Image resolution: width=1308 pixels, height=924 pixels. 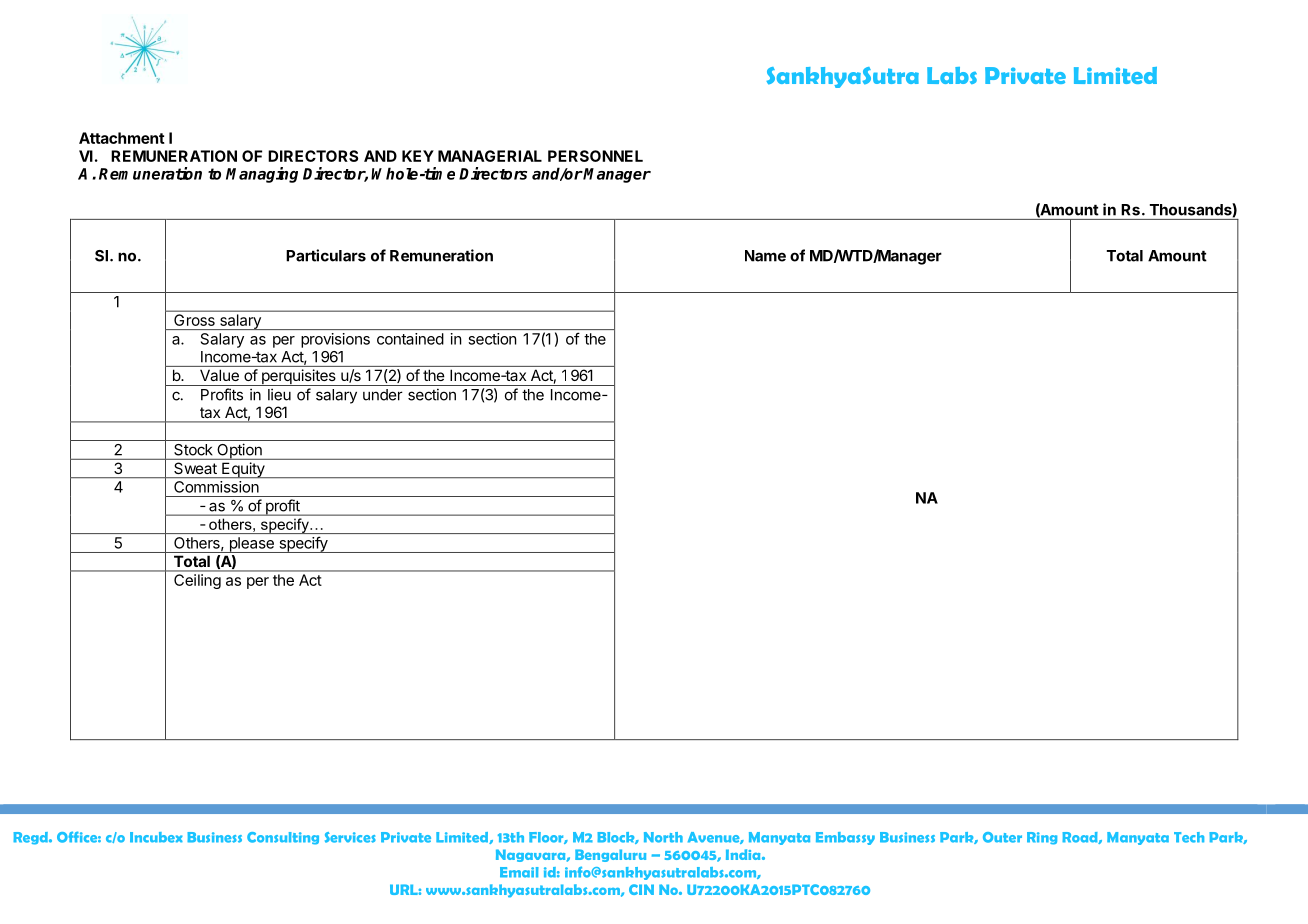 I want to click on contained, so click(x=410, y=339).
